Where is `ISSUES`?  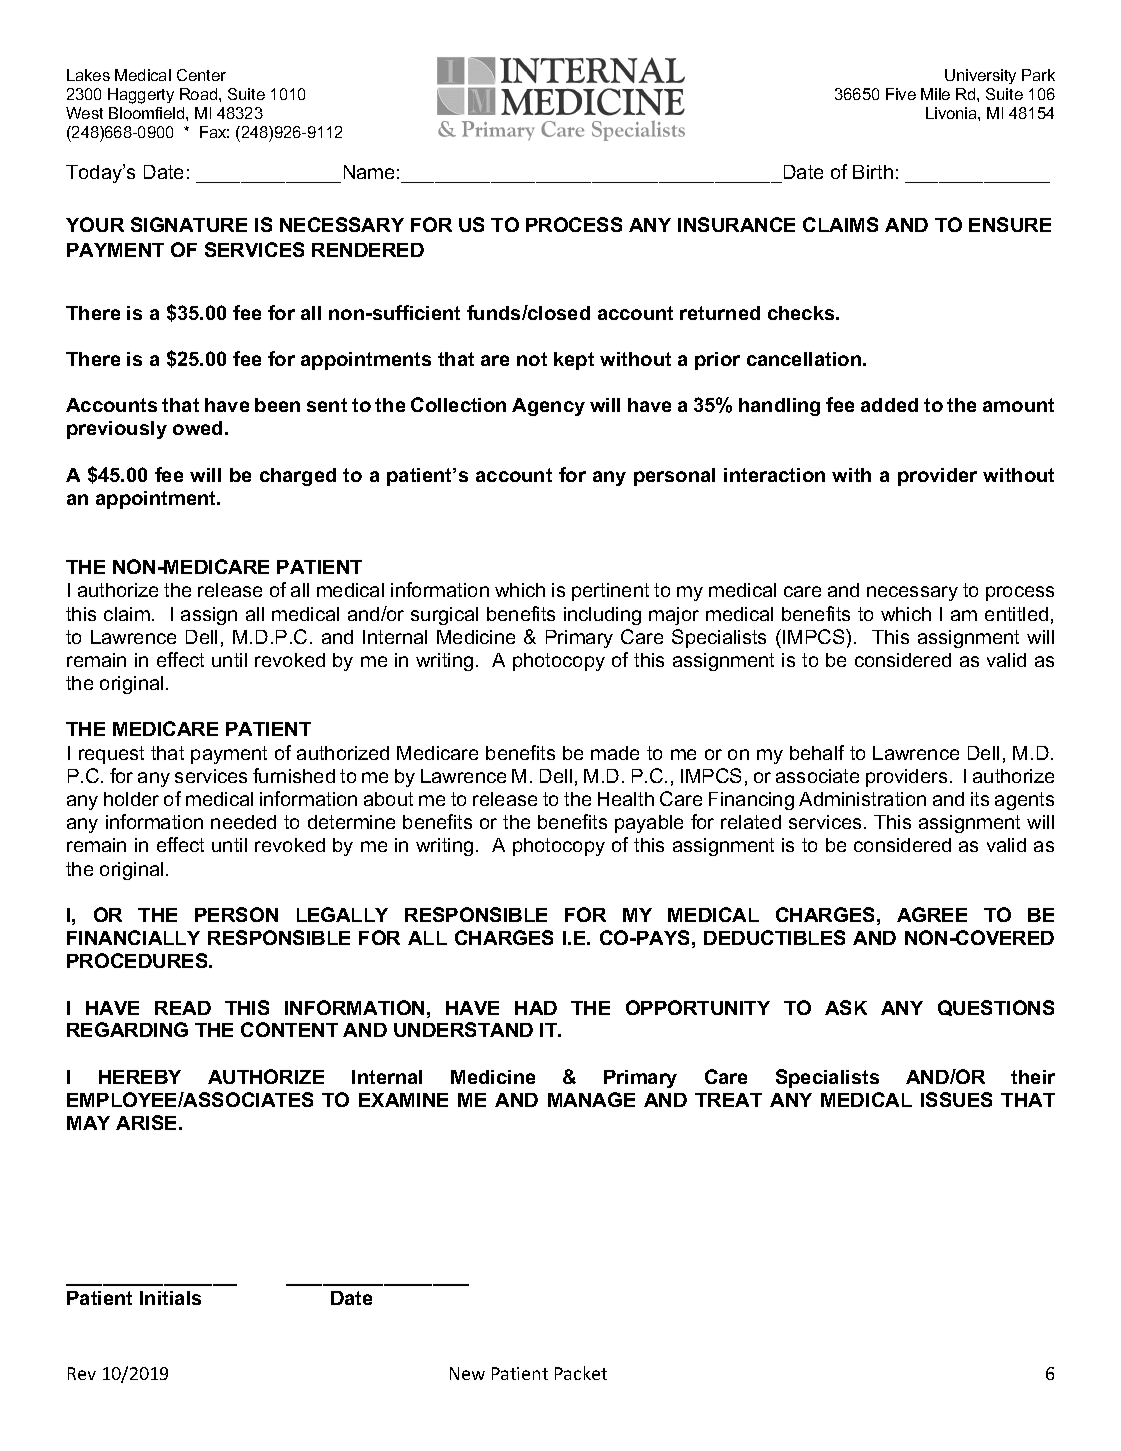
ISSUES is located at coordinates (956, 1099).
